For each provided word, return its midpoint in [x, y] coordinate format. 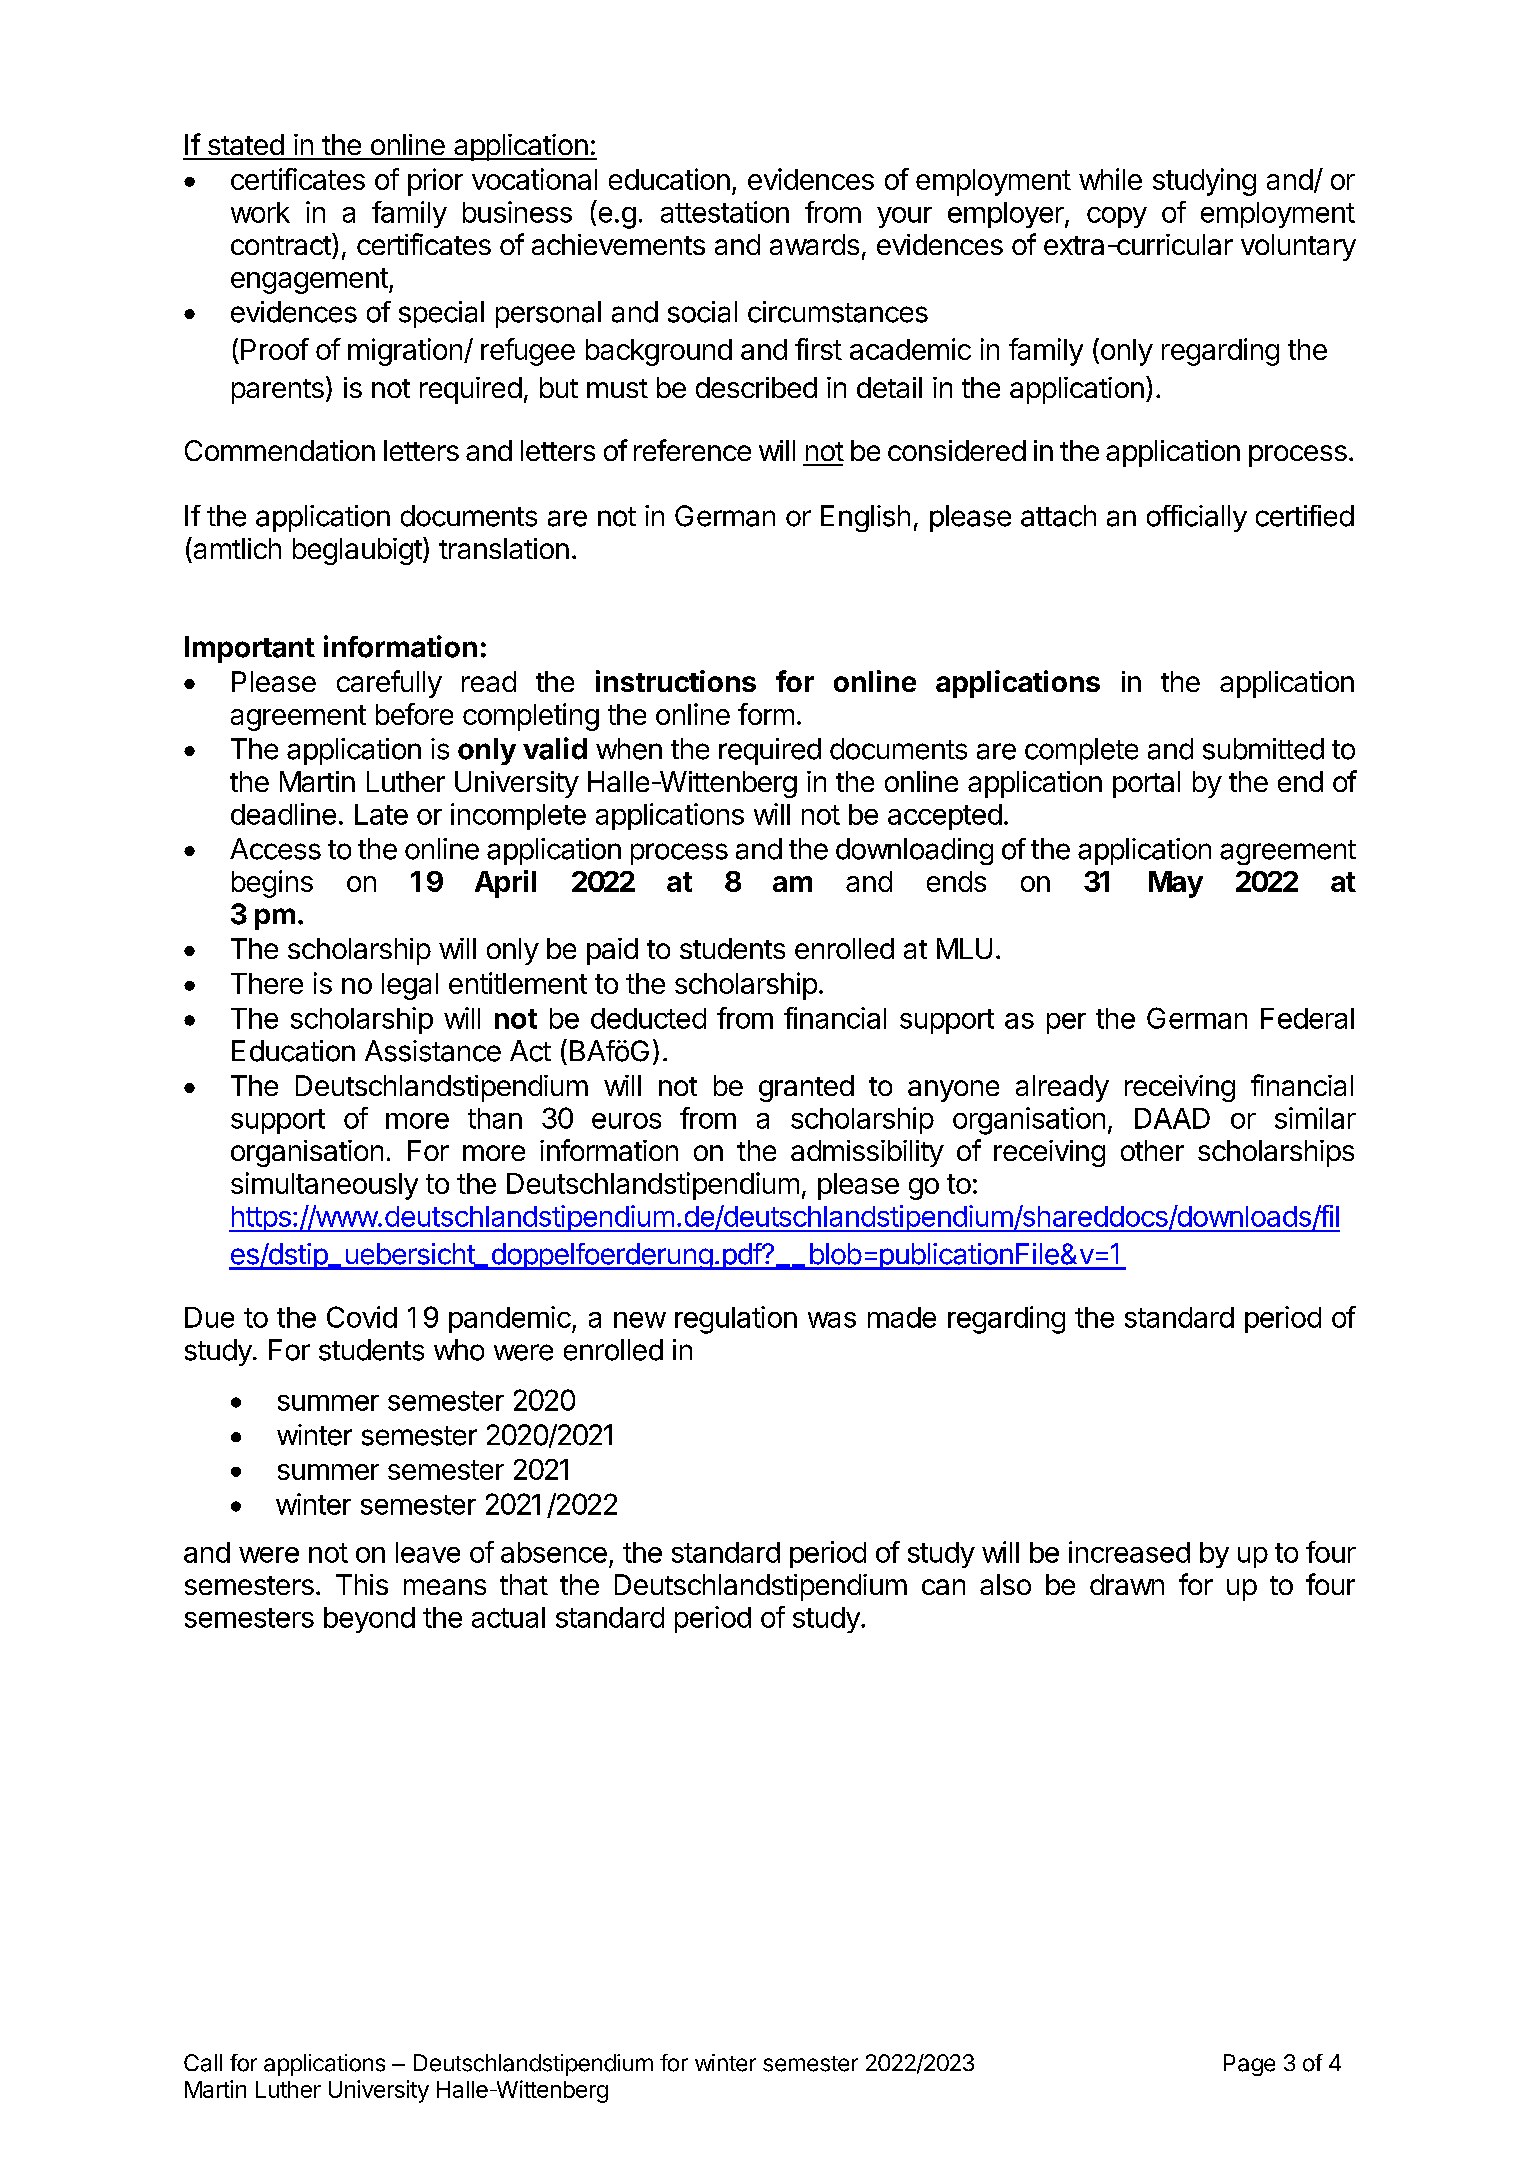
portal [1146, 784]
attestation [725, 212]
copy [1117, 217]
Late [381, 814]
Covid [362, 1317]
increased [1129, 1552]
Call [203, 2063]
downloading [914, 851]
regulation [736, 1320]
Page [1249, 2065]
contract [282, 244]
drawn [1127, 1584]
